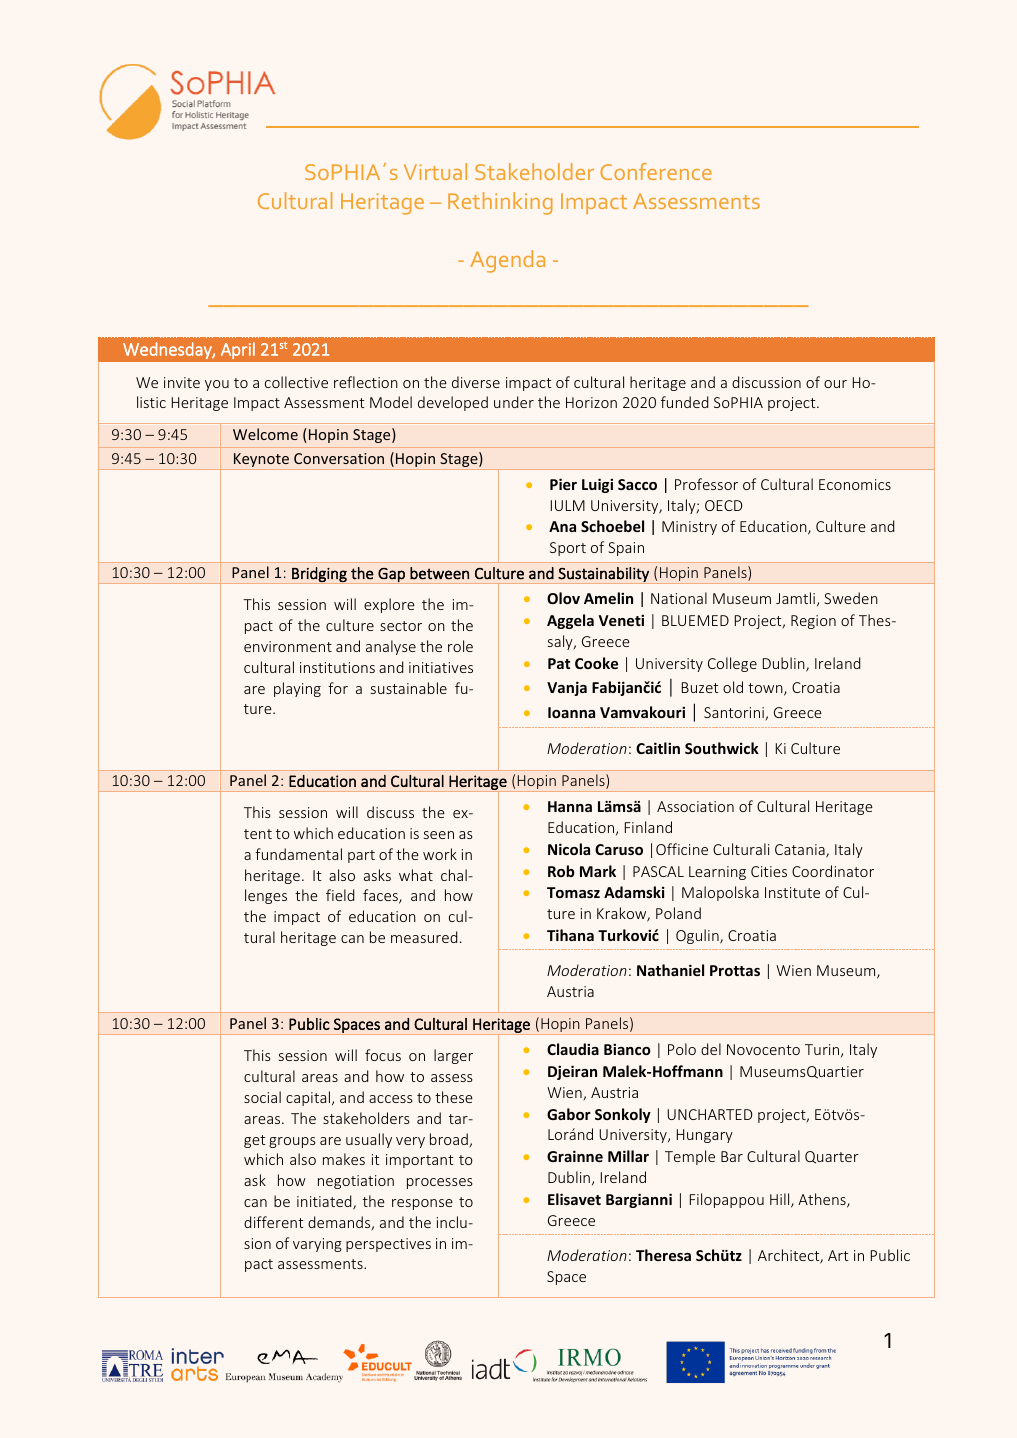  What do you see at coordinates (440, 1183) in the document?
I see `processes` at bounding box center [440, 1183].
